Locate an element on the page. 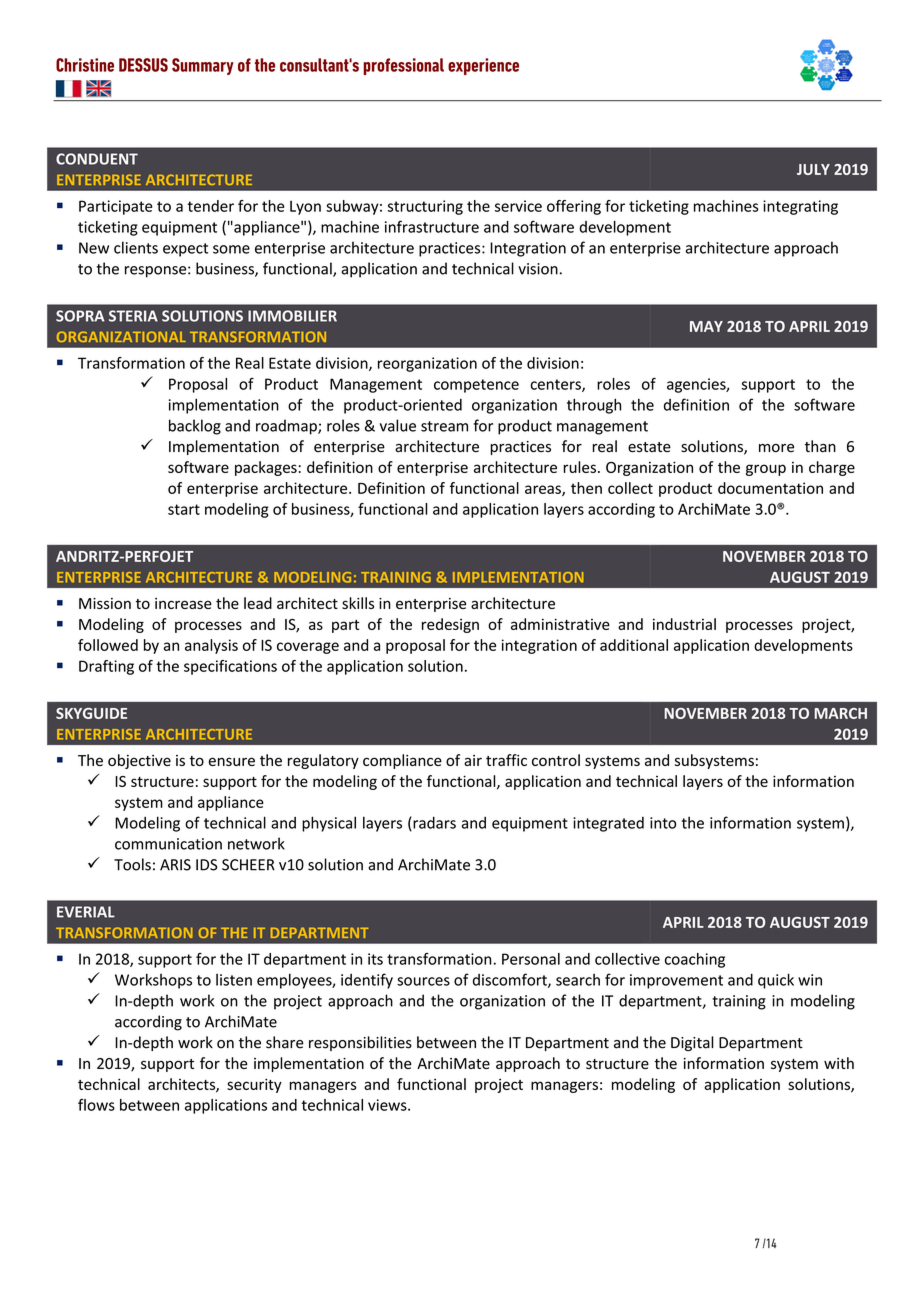 Image resolution: width=924 pixels, height=1308 pixels. security is located at coordinates (254, 1085).
